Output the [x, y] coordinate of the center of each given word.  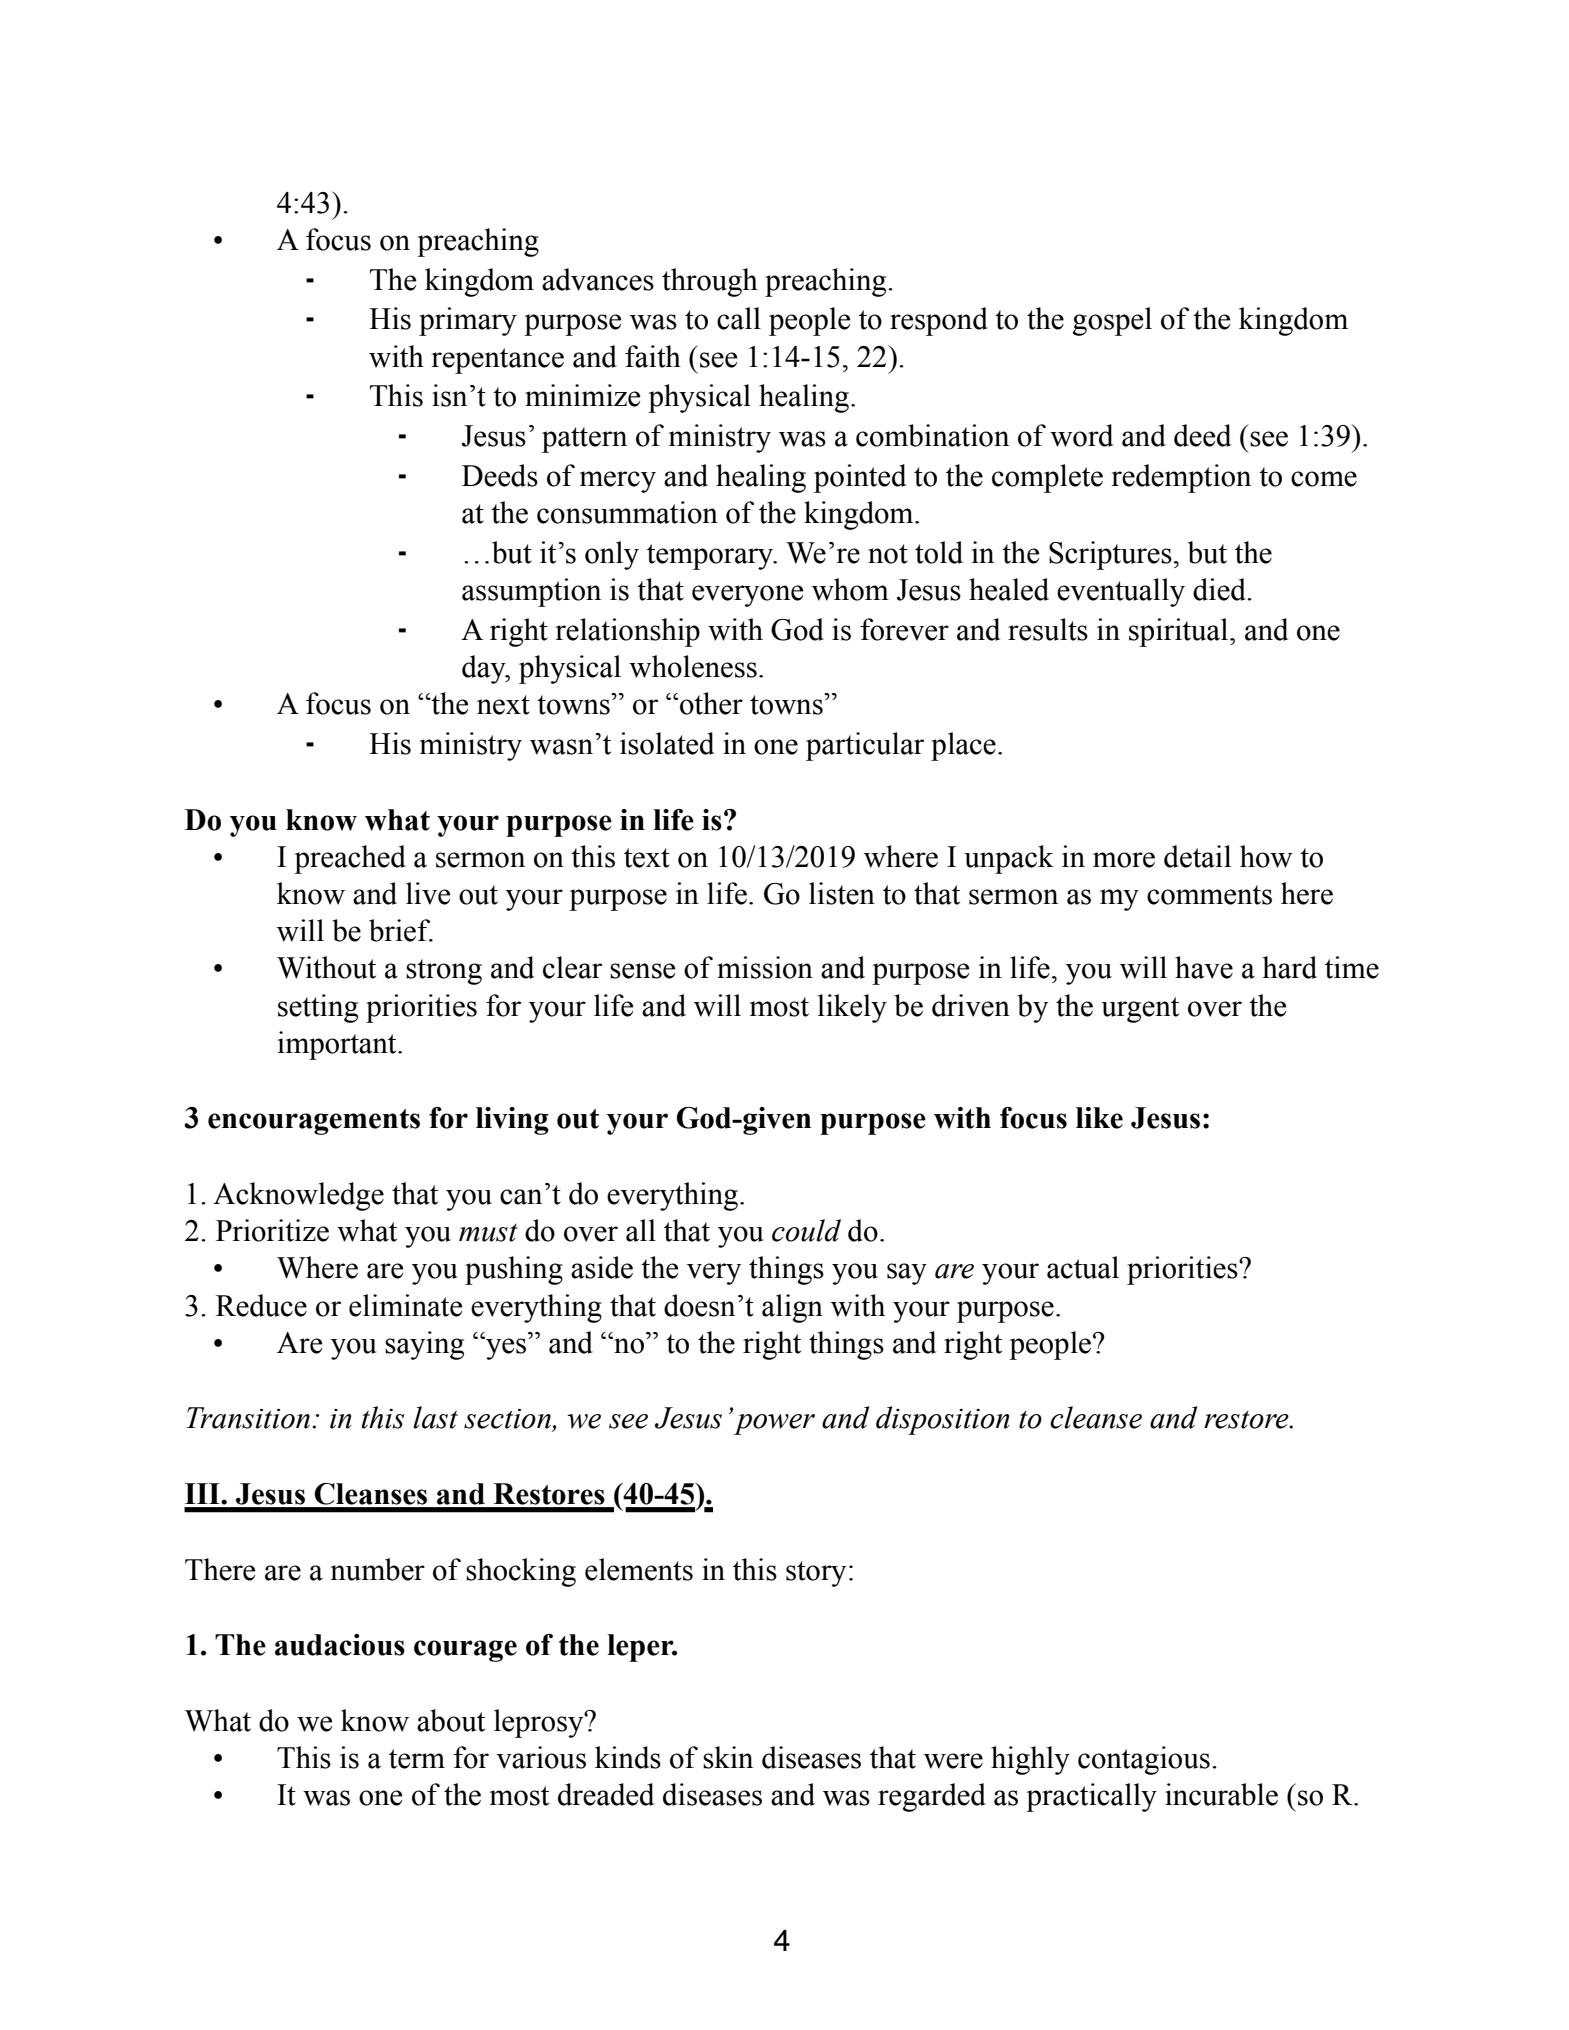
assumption [531, 592]
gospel [1112, 321]
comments [1209, 895]
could [806, 1230]
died [1220, 589]
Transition [248, 1418]
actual [1083, 1267]
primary [468, 321]
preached [350, 859]
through [710, 282]
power [774, 1424]
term [417, 1759]
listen [842, 893]
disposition [943, 1420]
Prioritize [272, 1230]
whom [850, 589]
